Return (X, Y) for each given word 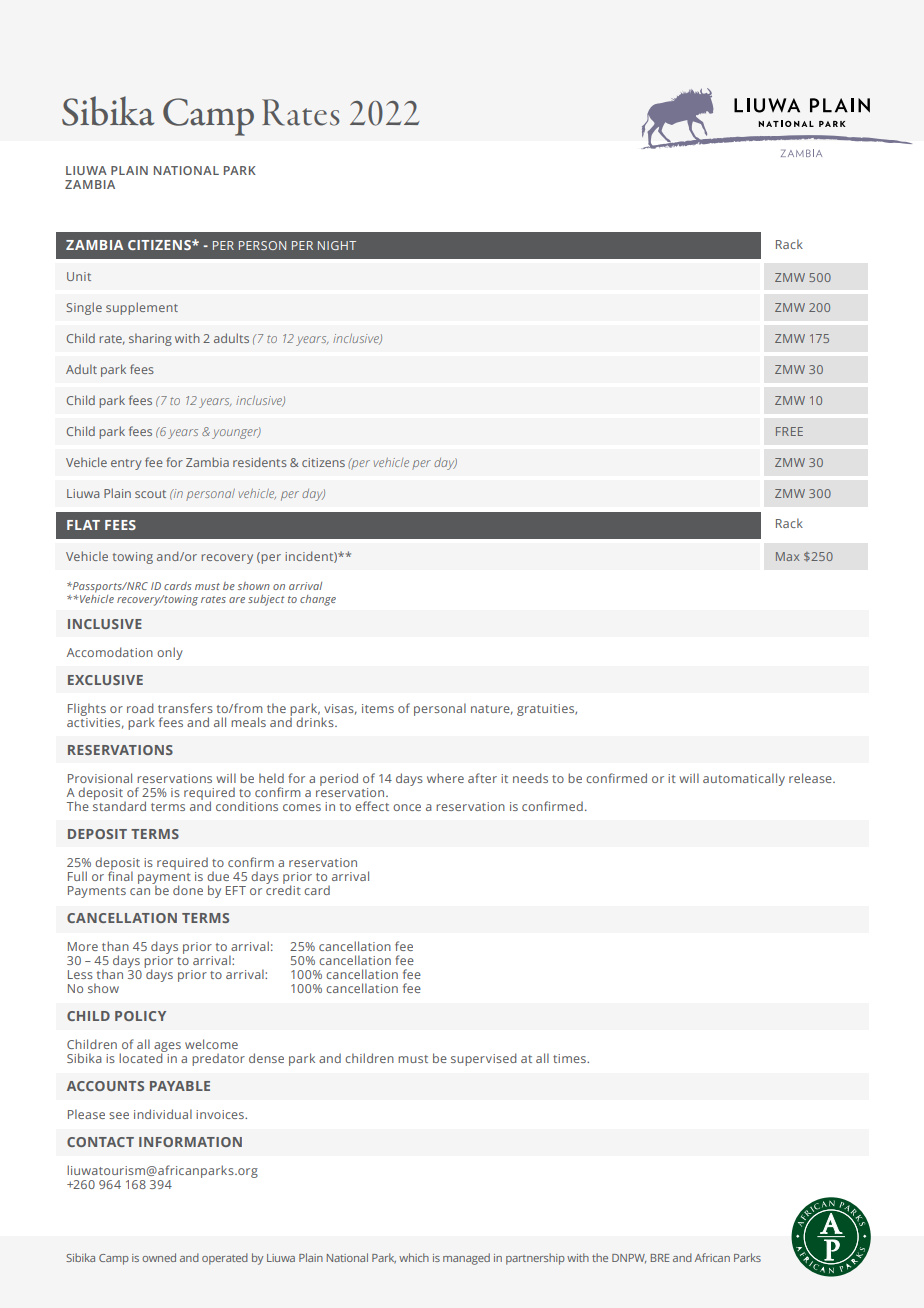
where (445, 778)
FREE (789, 431)
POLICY (140, 1016)
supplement (142, 308)
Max (787, 556)
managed (466, 1259)
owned (159, 1257)
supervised (484, 1059)
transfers (185, 708)
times (570, 1058)
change (318, 600)
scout (150, 494)
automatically (744, 779)
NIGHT (337, 245)
